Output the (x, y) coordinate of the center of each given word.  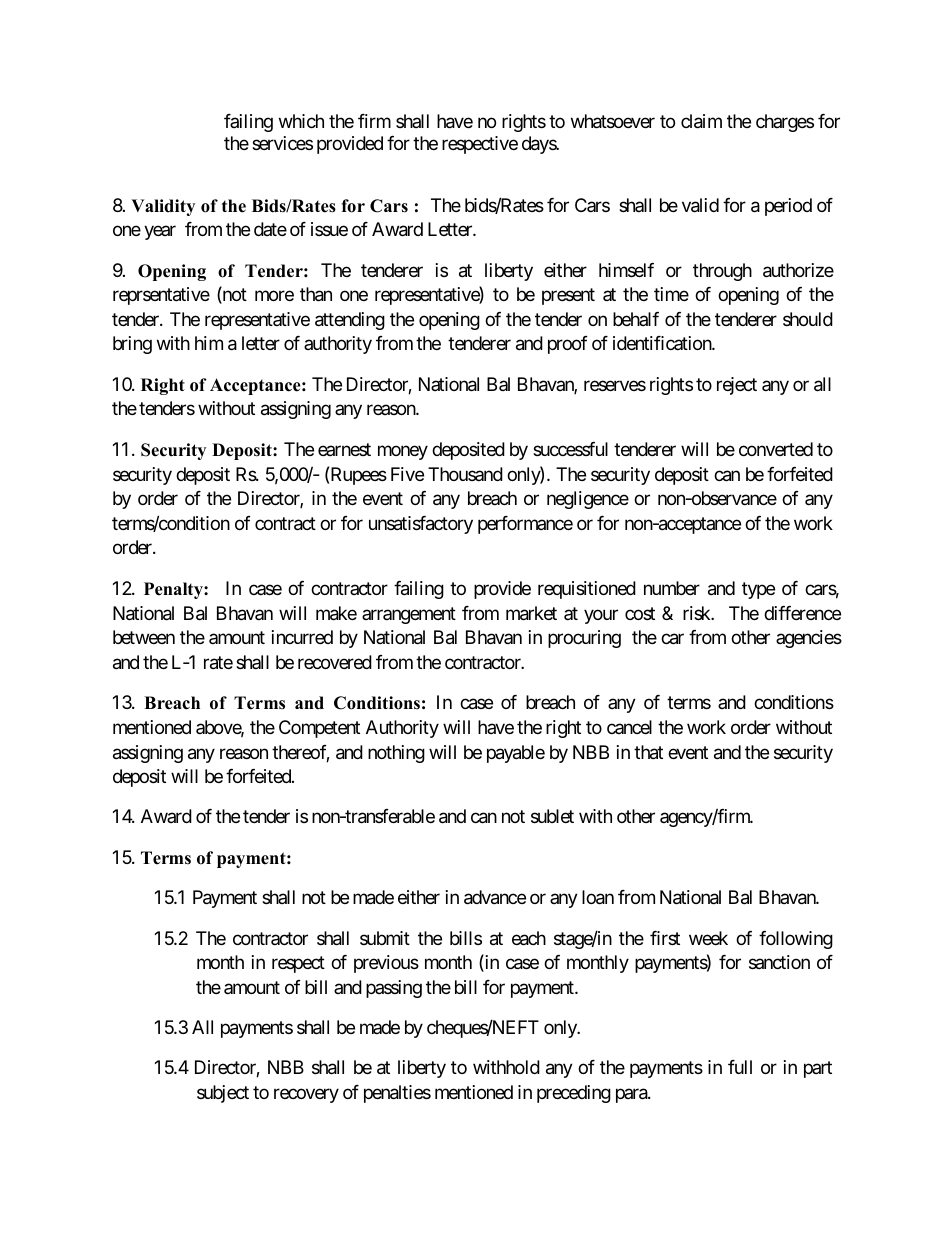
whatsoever (613, 121)
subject (223, 1094)
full (740, 1067)
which (301, 121)
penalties (397, 1094)
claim (701, 121)
